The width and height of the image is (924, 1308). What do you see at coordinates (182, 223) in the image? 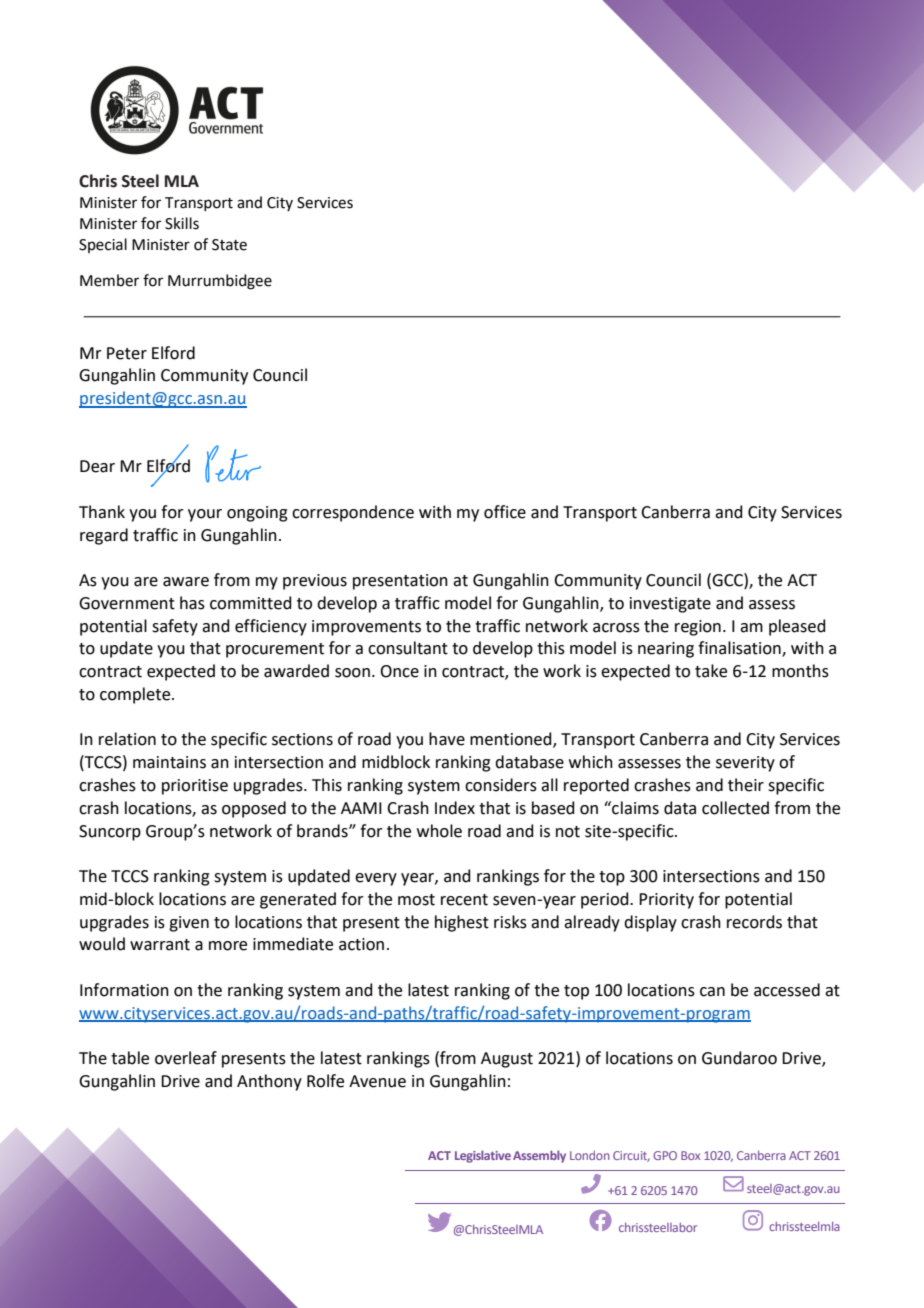
I see `Skills` at bounding box center [182, 223].
